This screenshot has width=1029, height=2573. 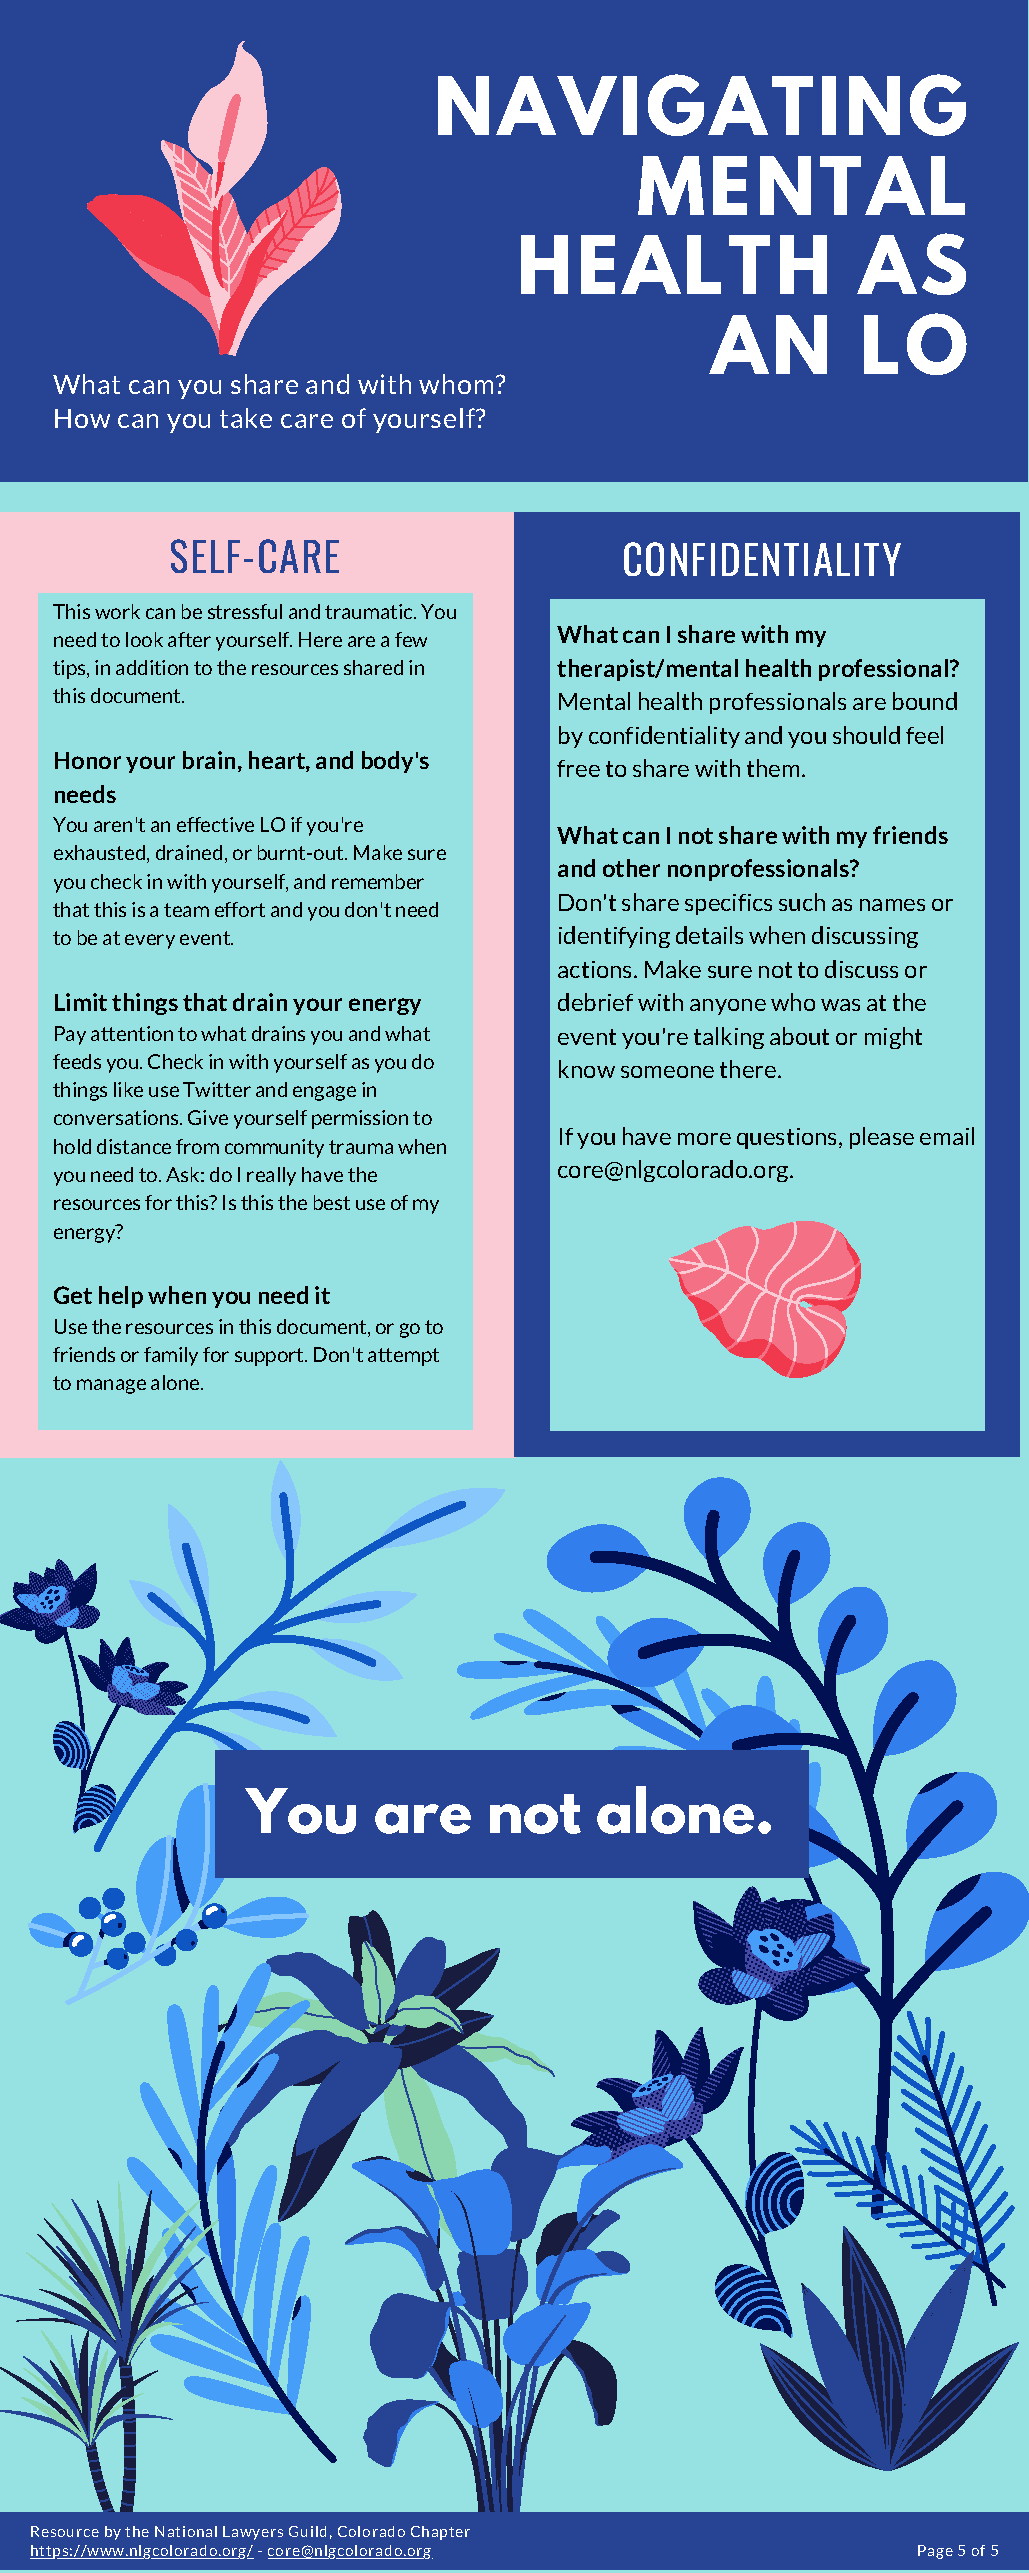 What do you see at coordinates (440, 2533) in the screenshot?
I see `Chapter` at bounding box center [440, 2533].
